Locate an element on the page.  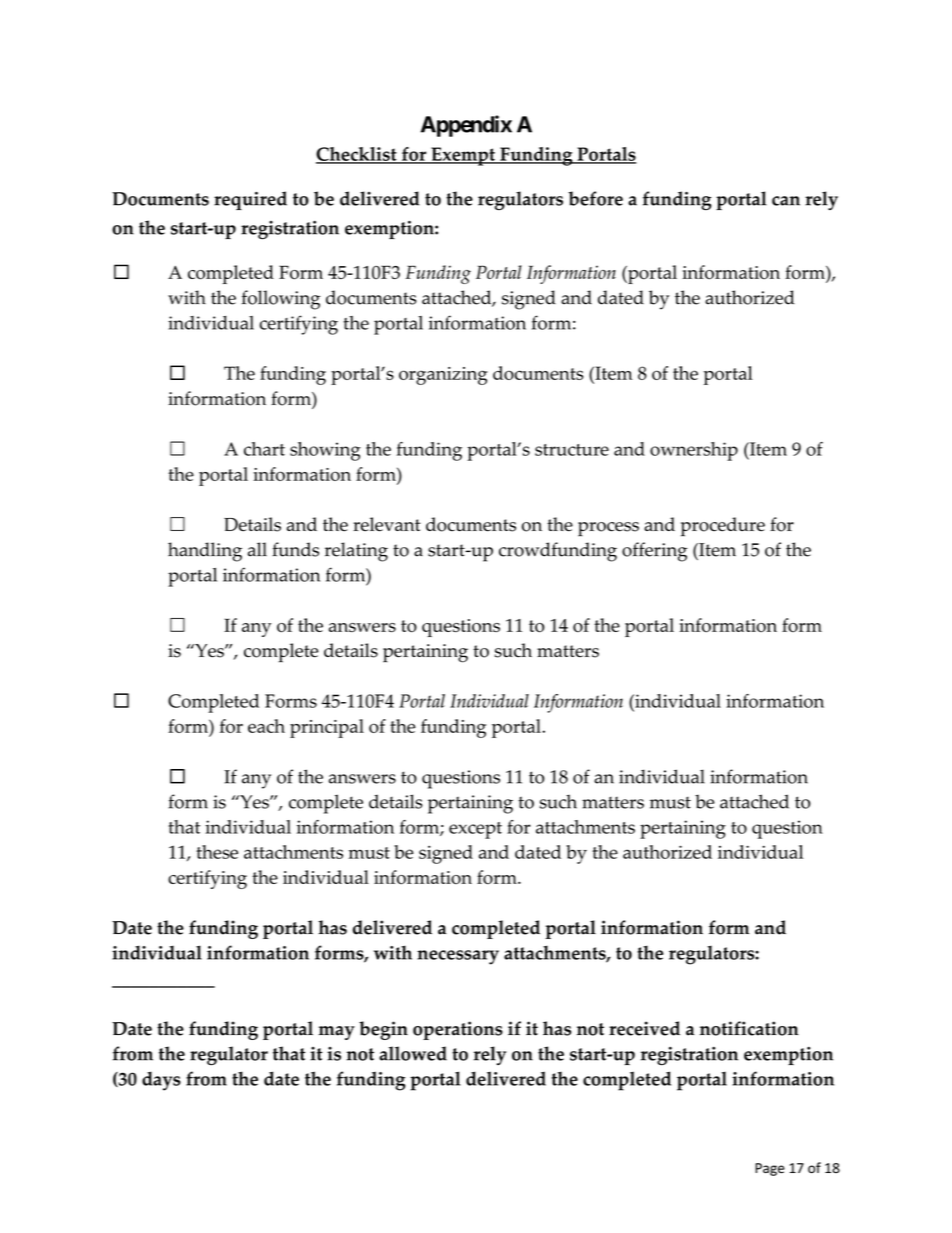
Page is located at coordinates (770, 1169).
